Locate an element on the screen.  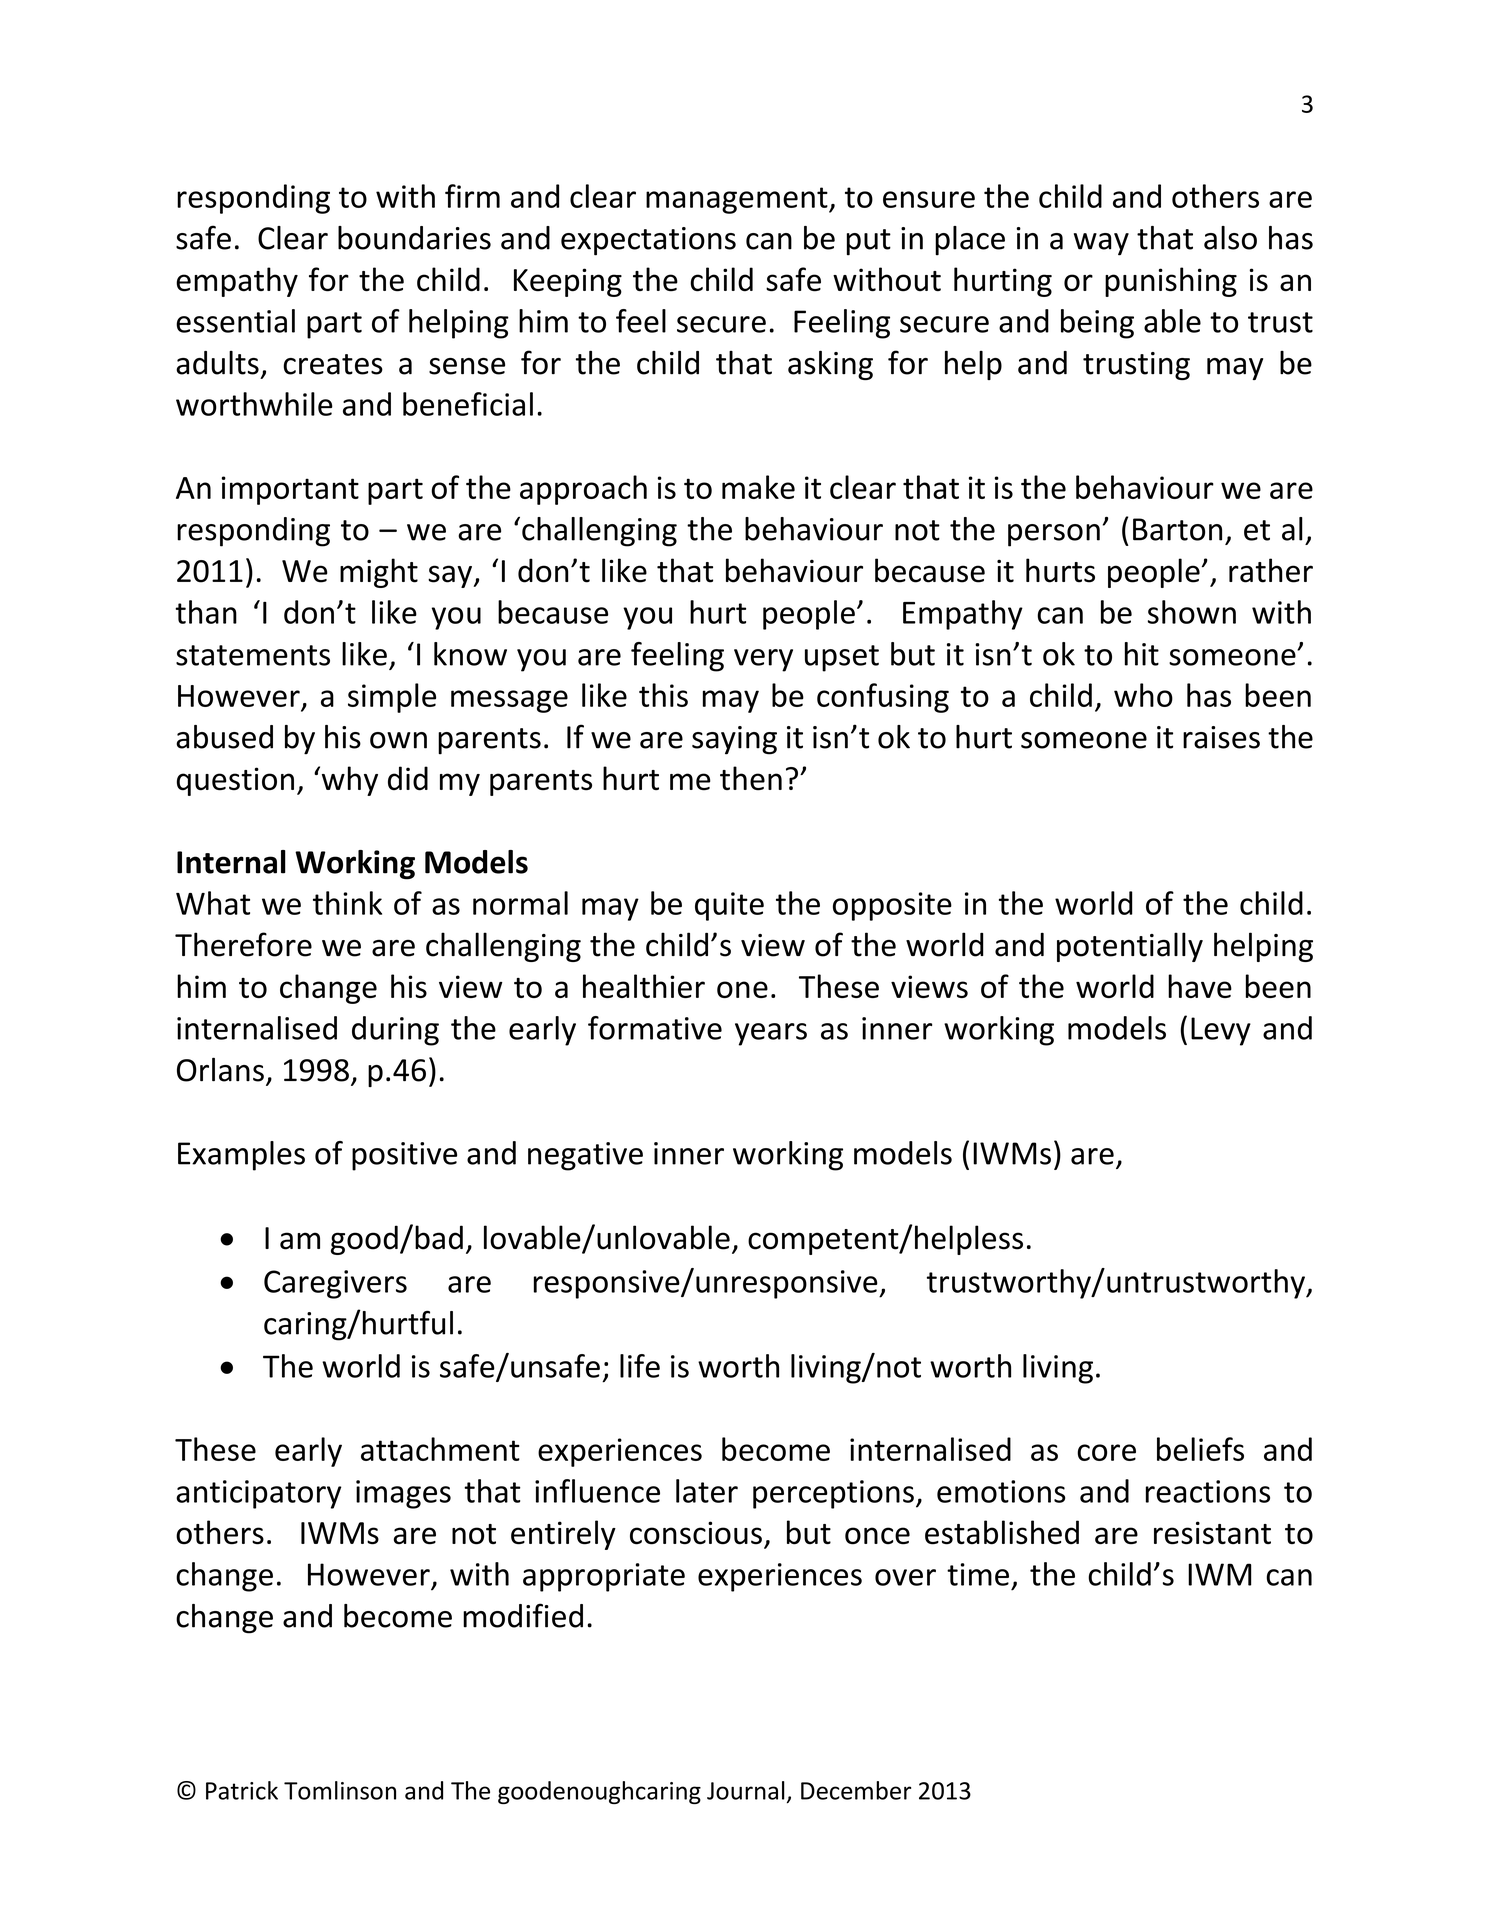
during is located at coordinates (395, 1031).
